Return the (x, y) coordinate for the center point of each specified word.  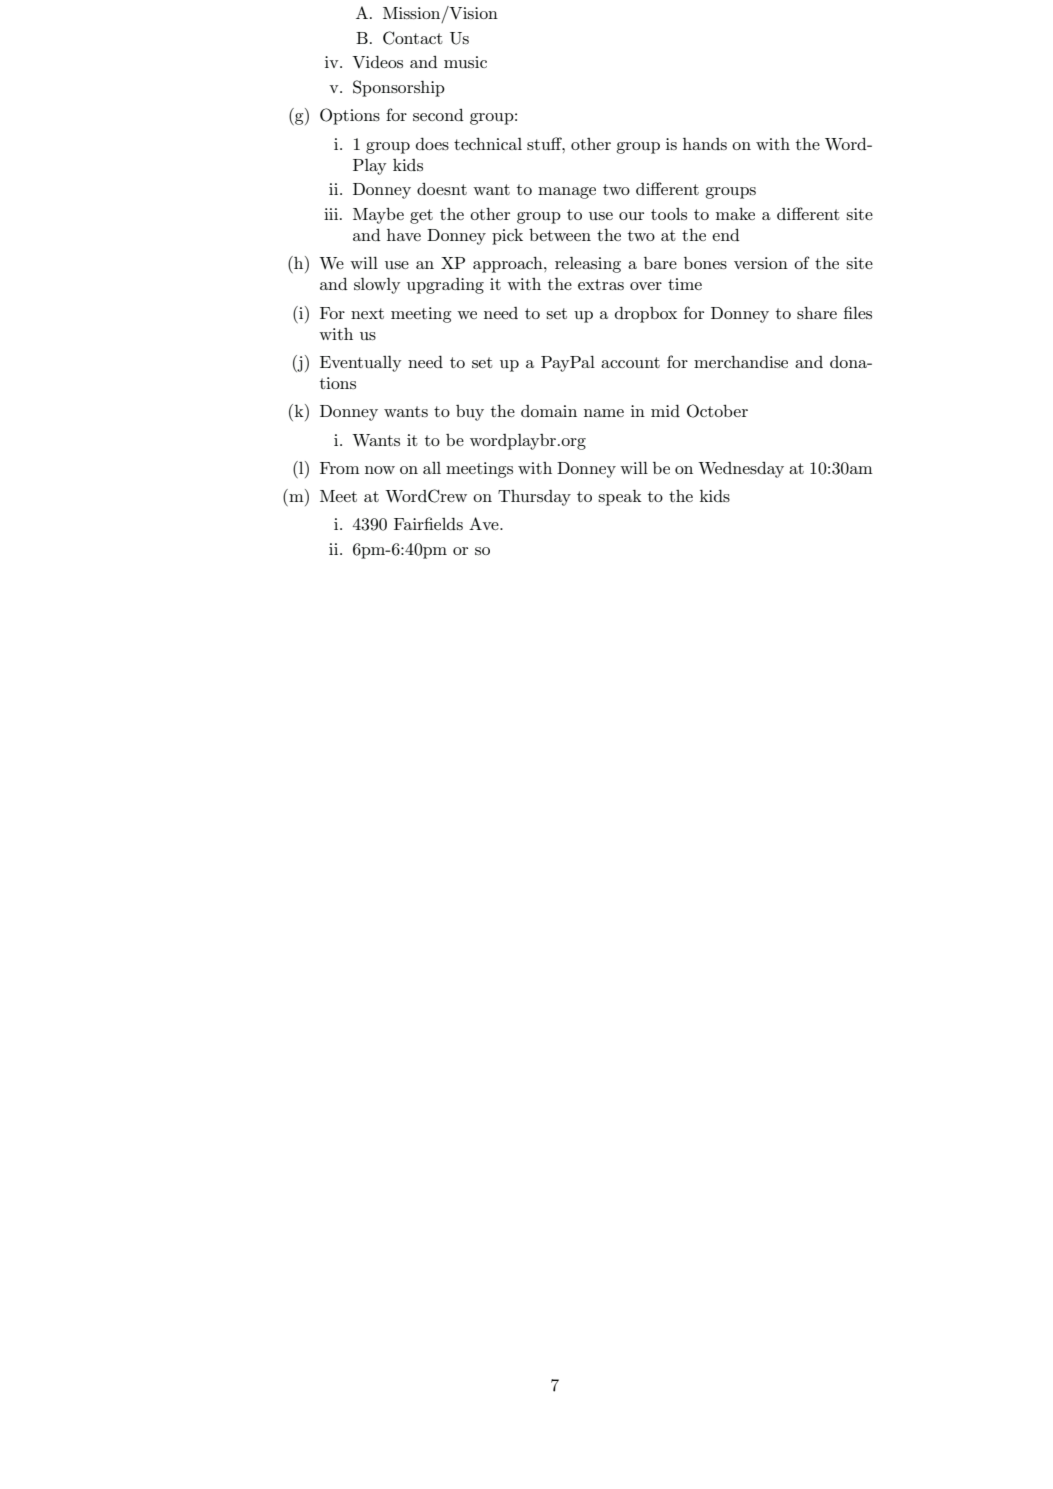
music (465, 62)
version (761, 263)
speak (620, 498)
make (735, 214)
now (380, 470)
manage (567, 193)
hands (705, 144)
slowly (377, 286)
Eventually (361, 364)
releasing (588, 265)
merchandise (741, 361)
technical (488, 144)
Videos (377, 61)
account (630, 362)
